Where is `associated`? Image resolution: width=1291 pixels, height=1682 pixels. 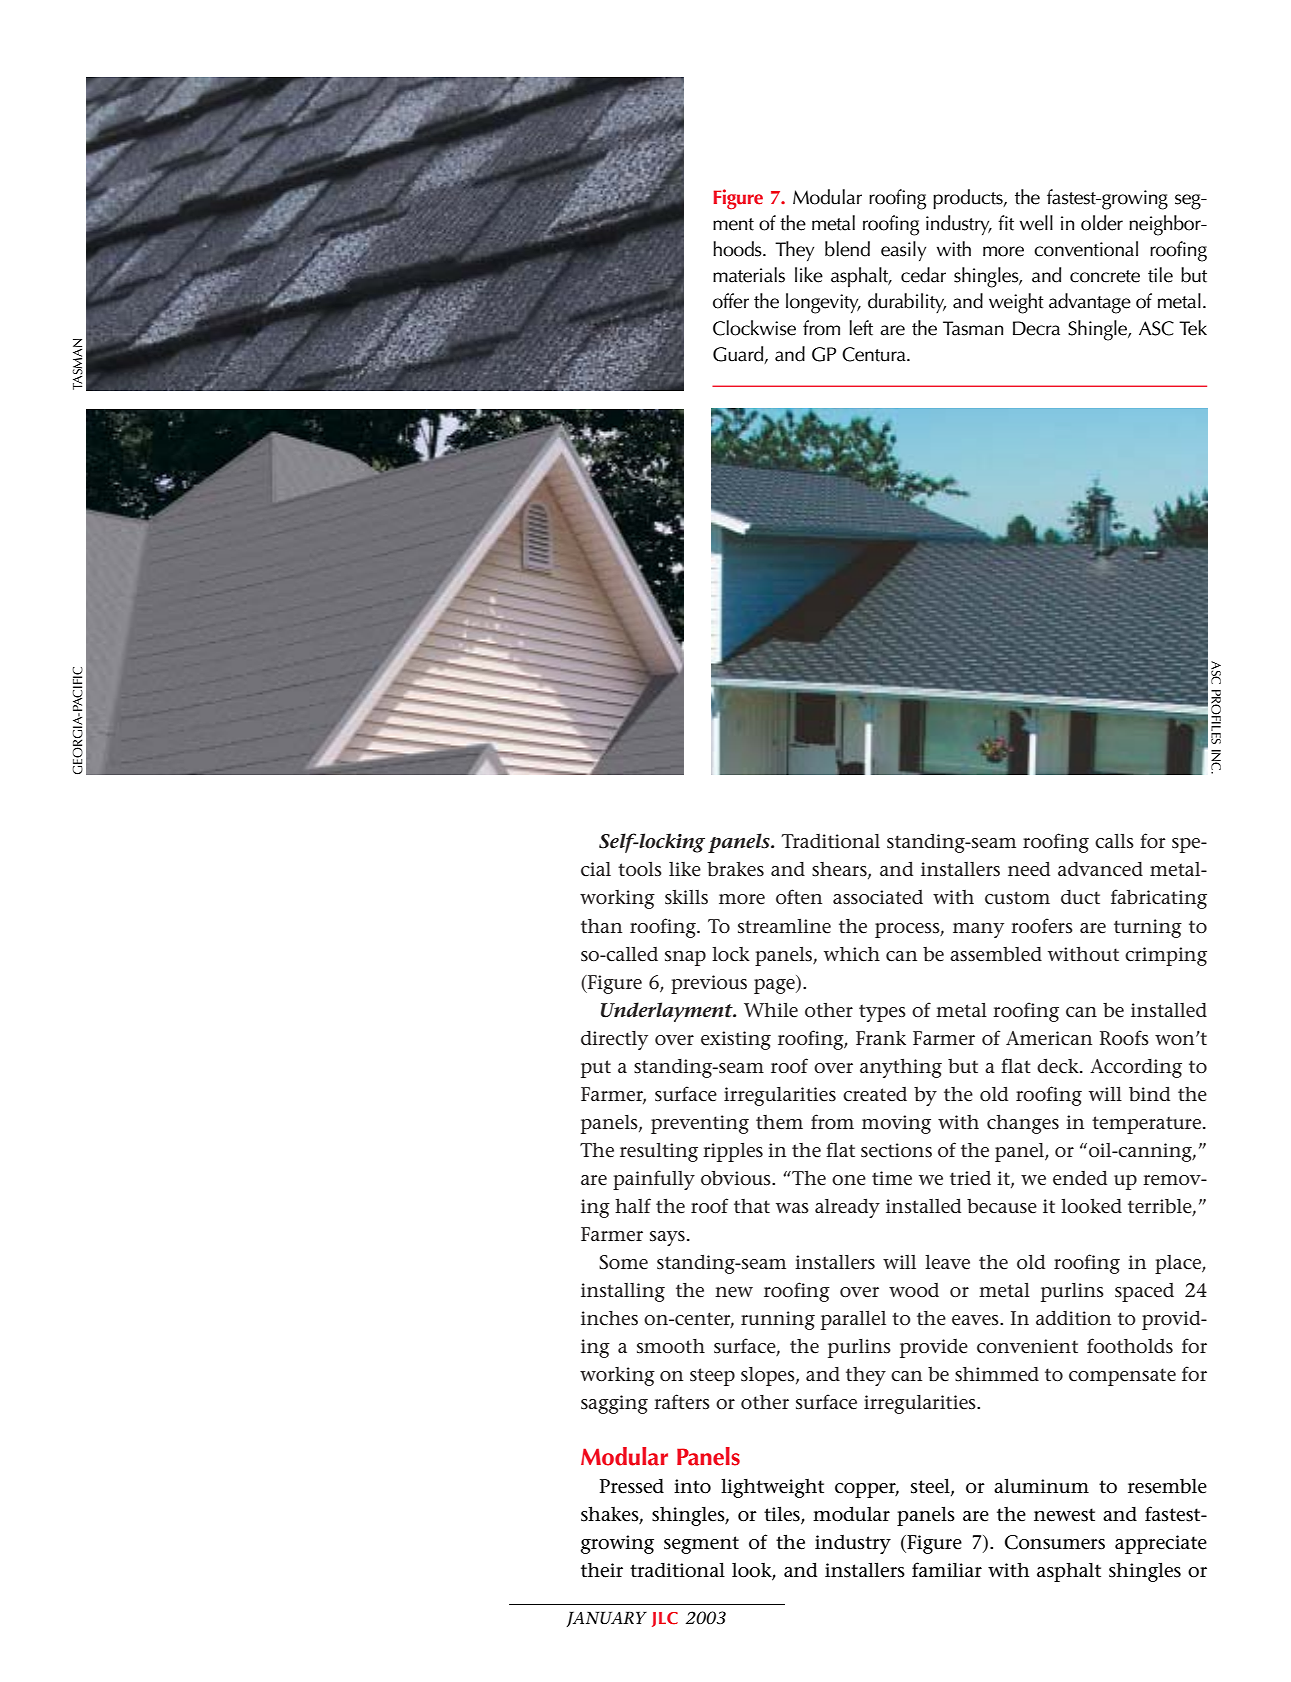 associated is located at coordinates (878, 897).
